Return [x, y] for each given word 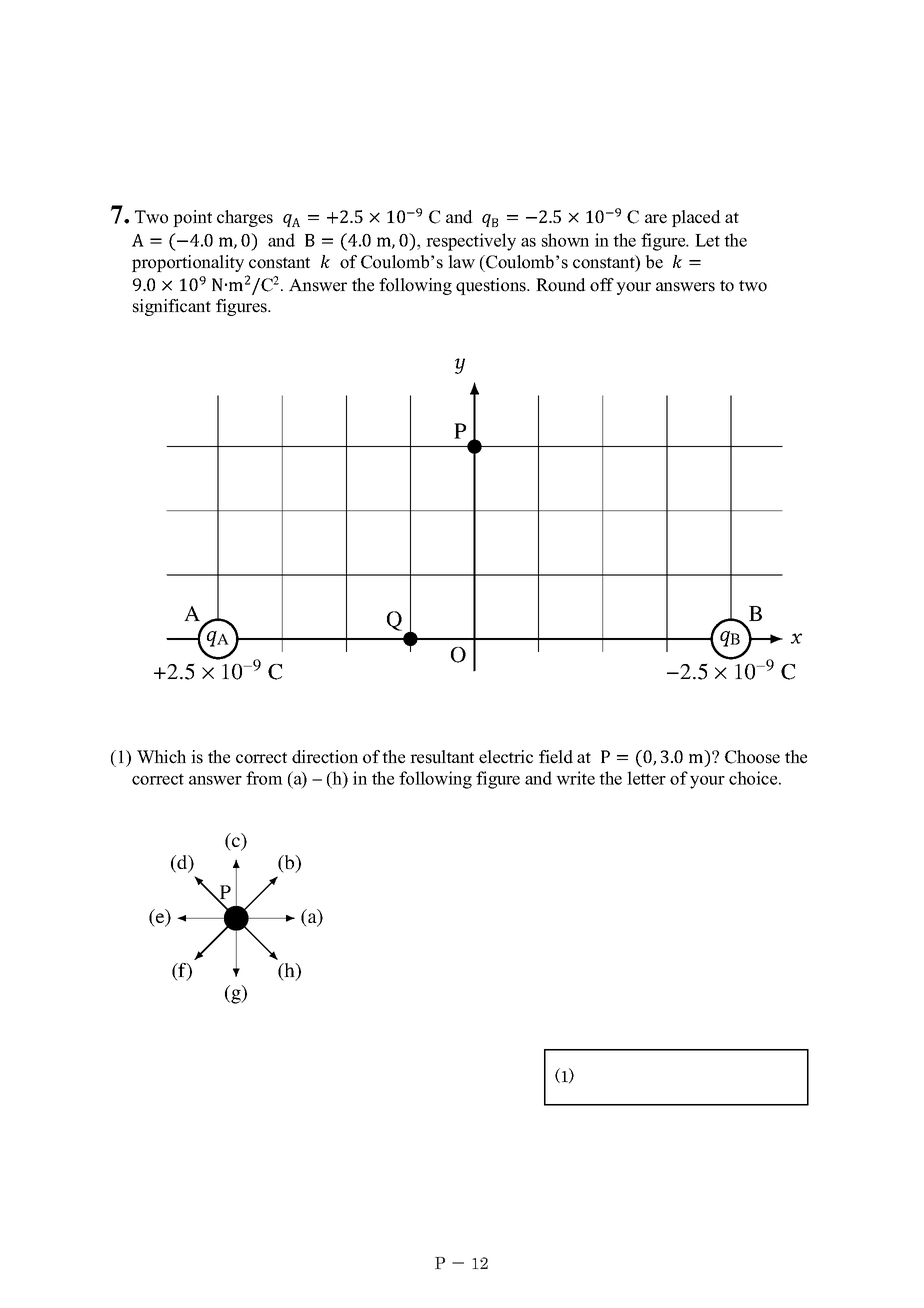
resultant [442, 757]
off [602, 285]
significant [172, 307]
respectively [471, 242]
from [264, 778]
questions [492, 286]
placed [696, 218]
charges [245, 218]
